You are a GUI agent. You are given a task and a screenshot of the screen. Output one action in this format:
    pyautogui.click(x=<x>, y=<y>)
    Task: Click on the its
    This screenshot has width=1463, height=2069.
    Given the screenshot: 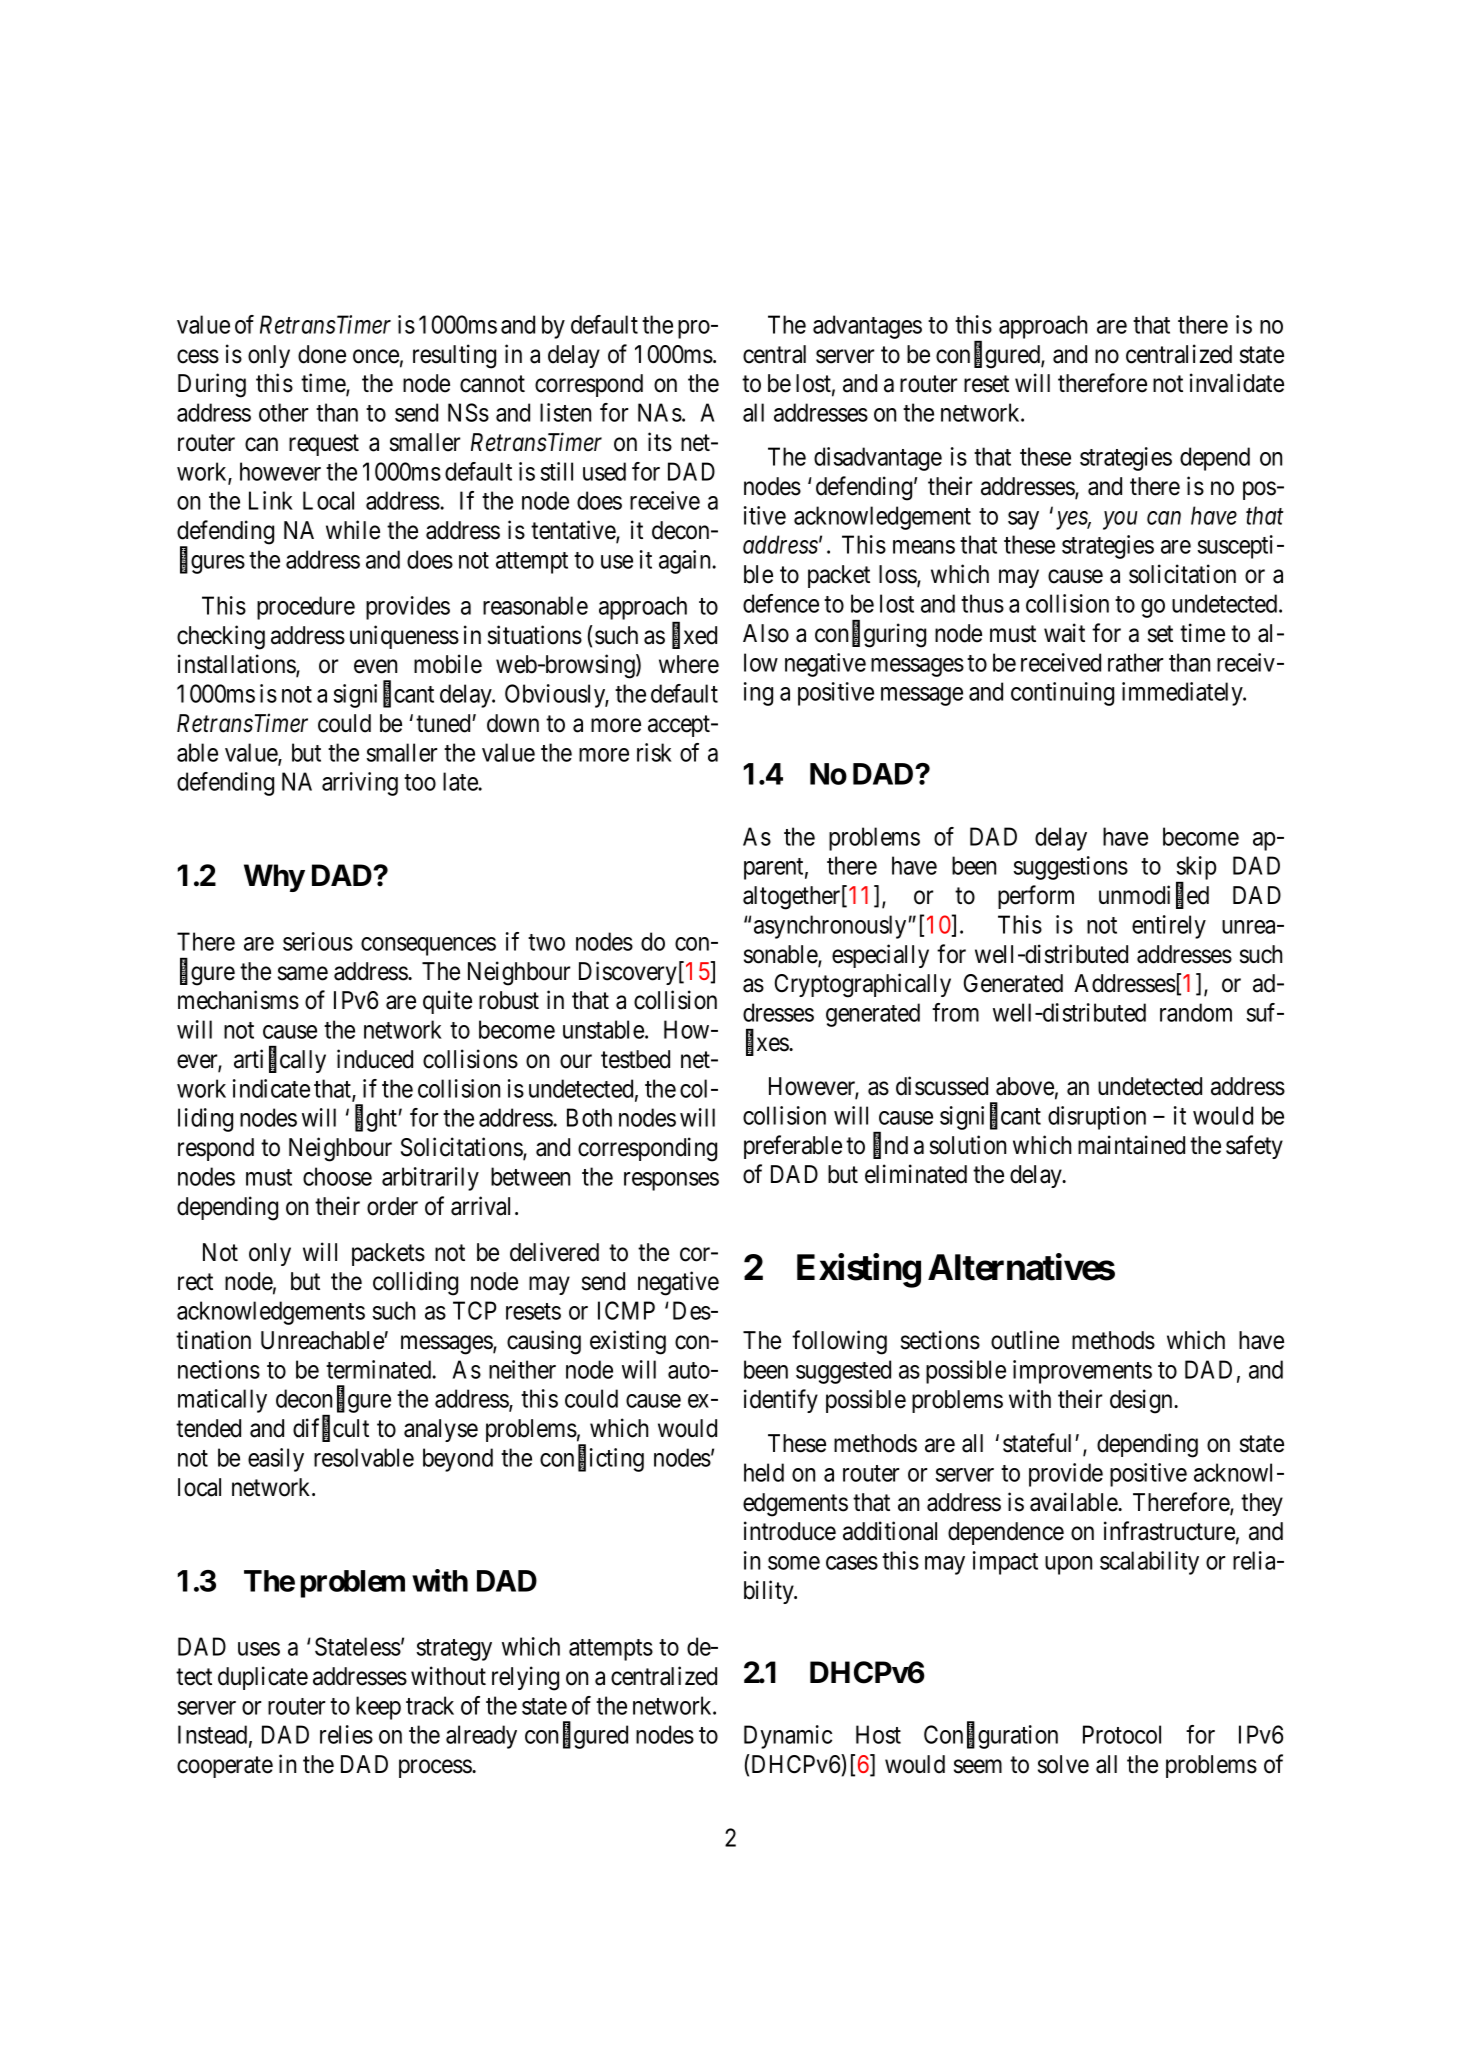 What is the action you would take?
    pyautogui.click(x=660, y=442)
